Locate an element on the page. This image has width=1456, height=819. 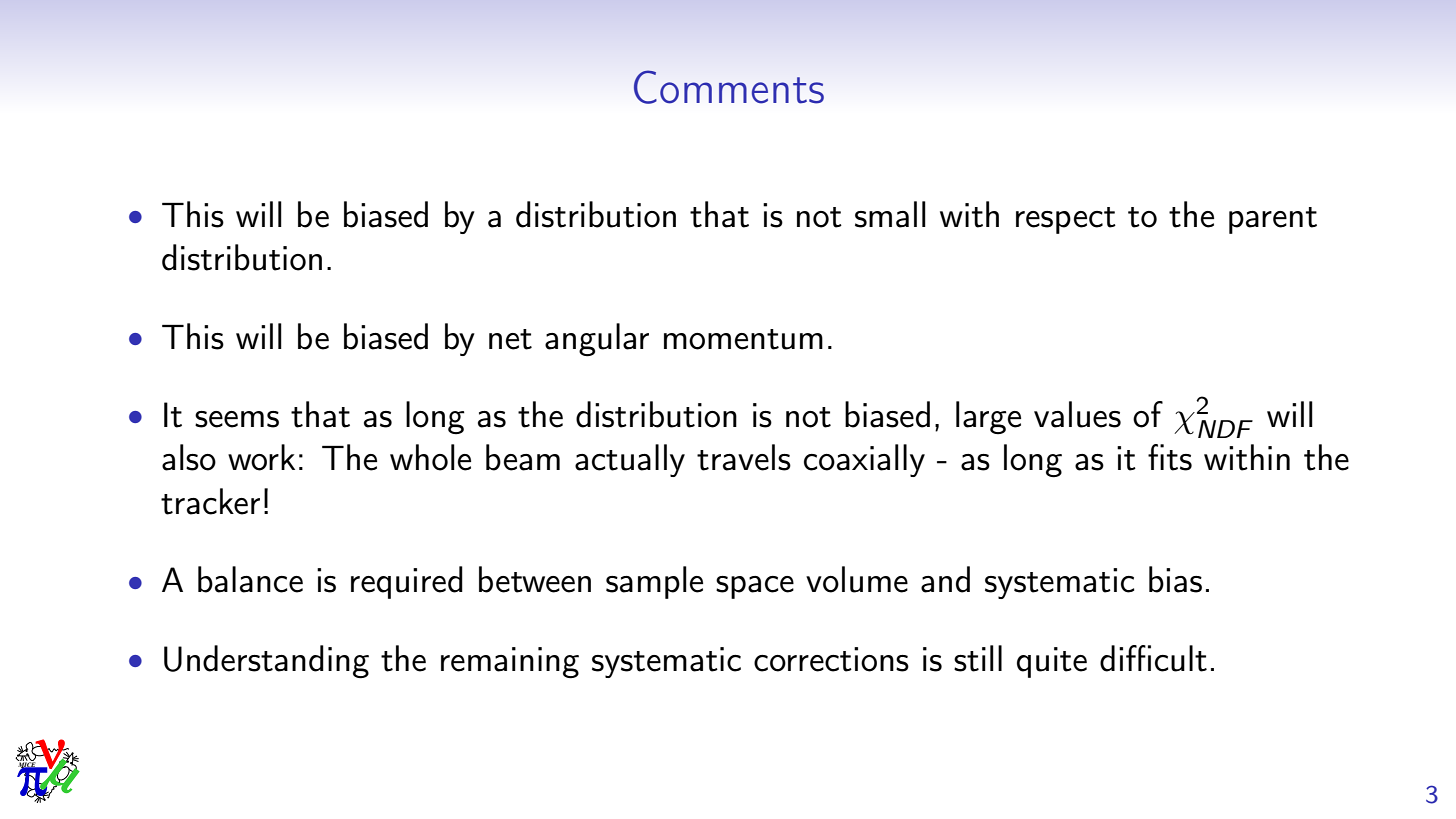
Understanding is located at coordinates (266, 662).
